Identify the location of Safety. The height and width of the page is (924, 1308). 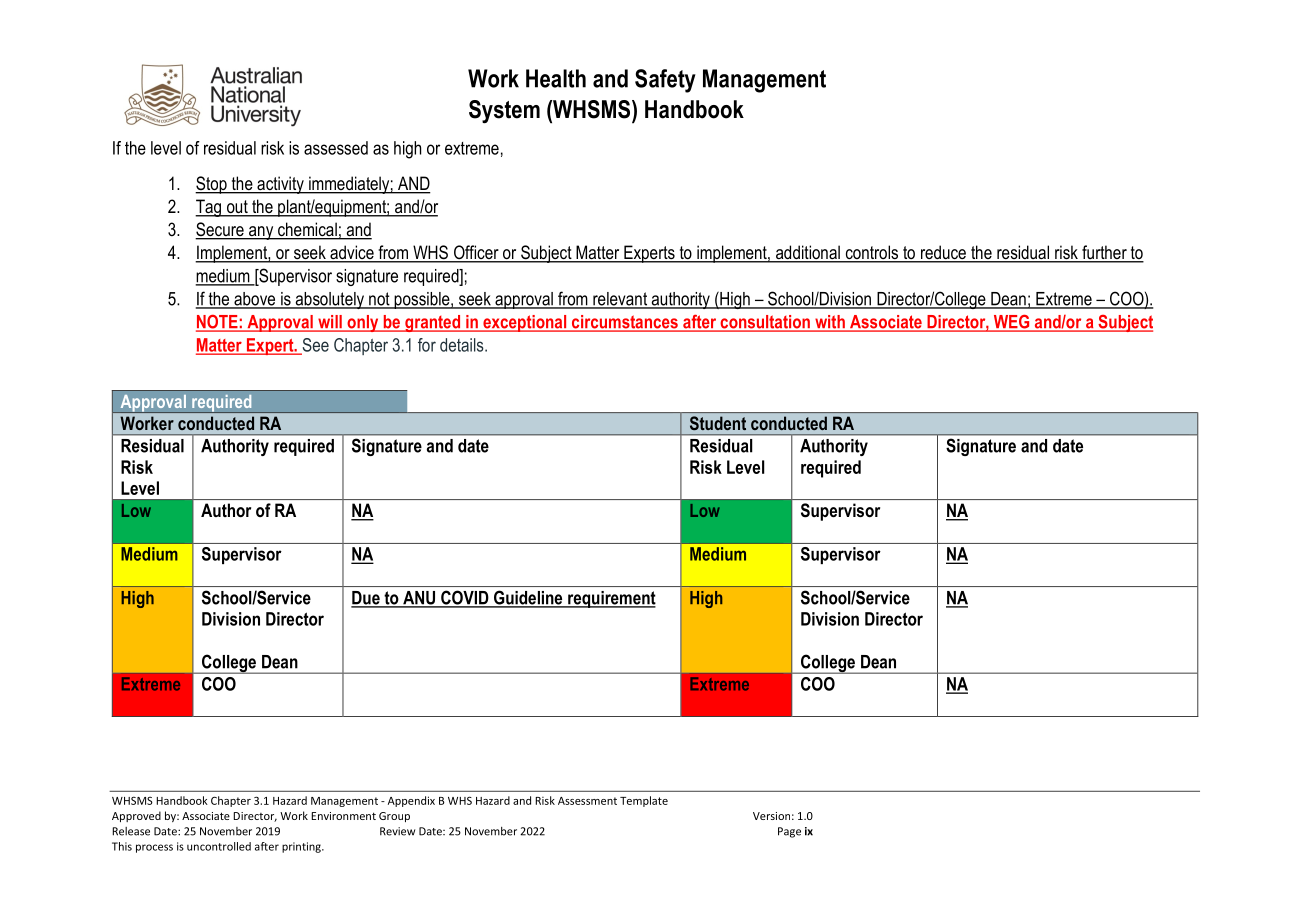
(665, 81).
